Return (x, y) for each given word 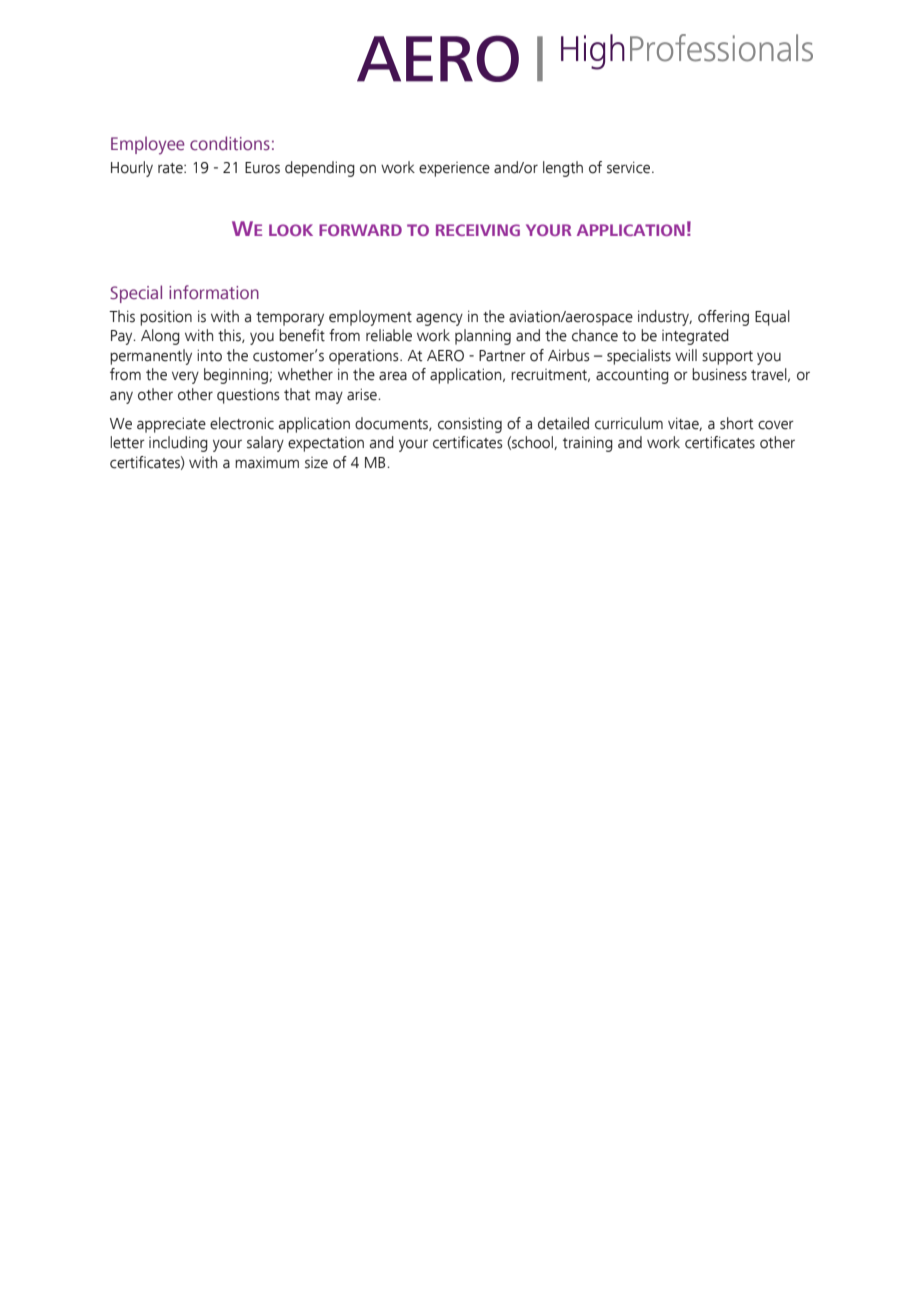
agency (439, 320)
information (214, 292)
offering (723, 318)
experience (454, 169)
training (588, 444)
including (178, 444)
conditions (230, 143)
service (628, 167)
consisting (470, 425)
